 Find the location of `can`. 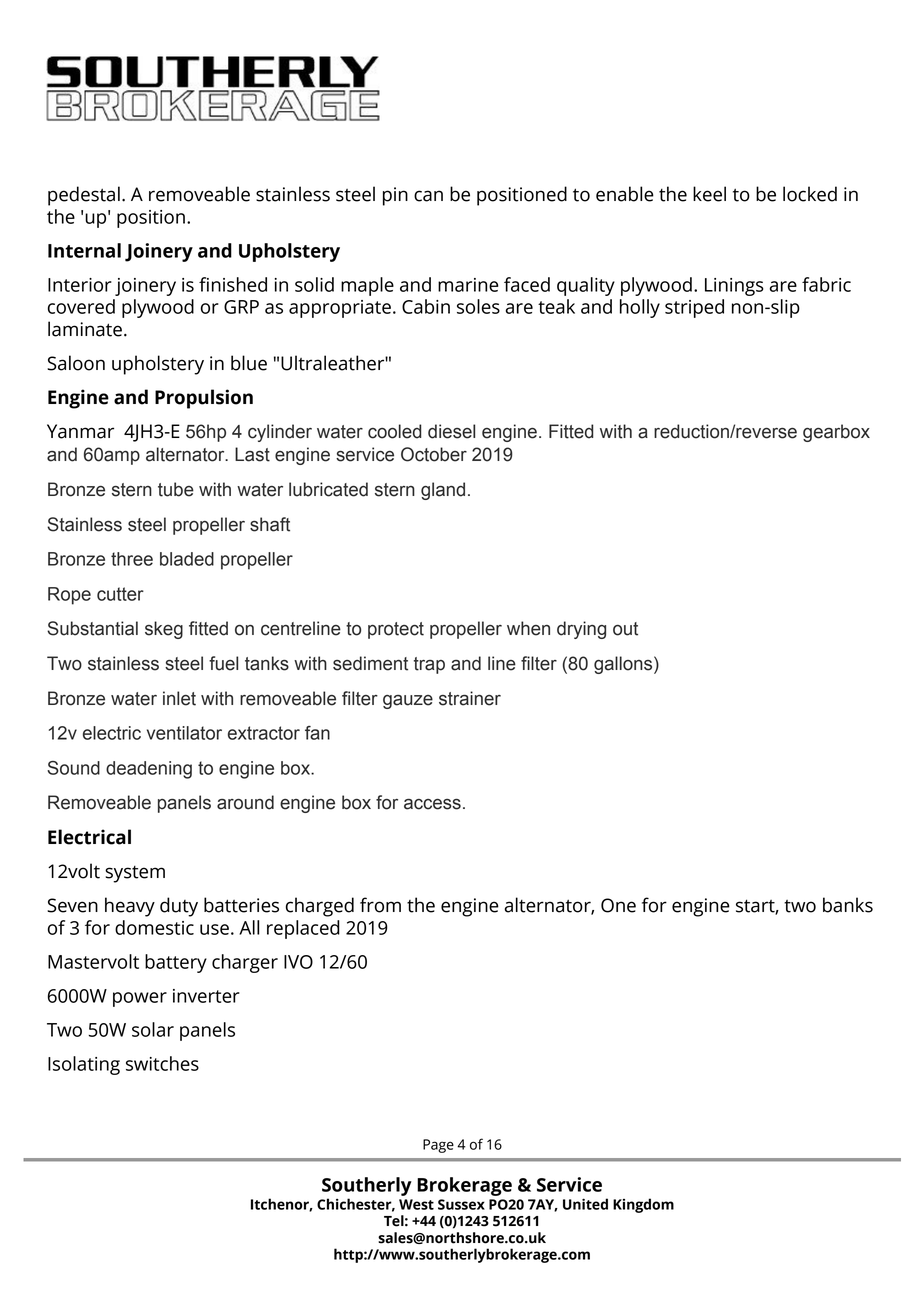

can is located at coordinates (428, 196).
